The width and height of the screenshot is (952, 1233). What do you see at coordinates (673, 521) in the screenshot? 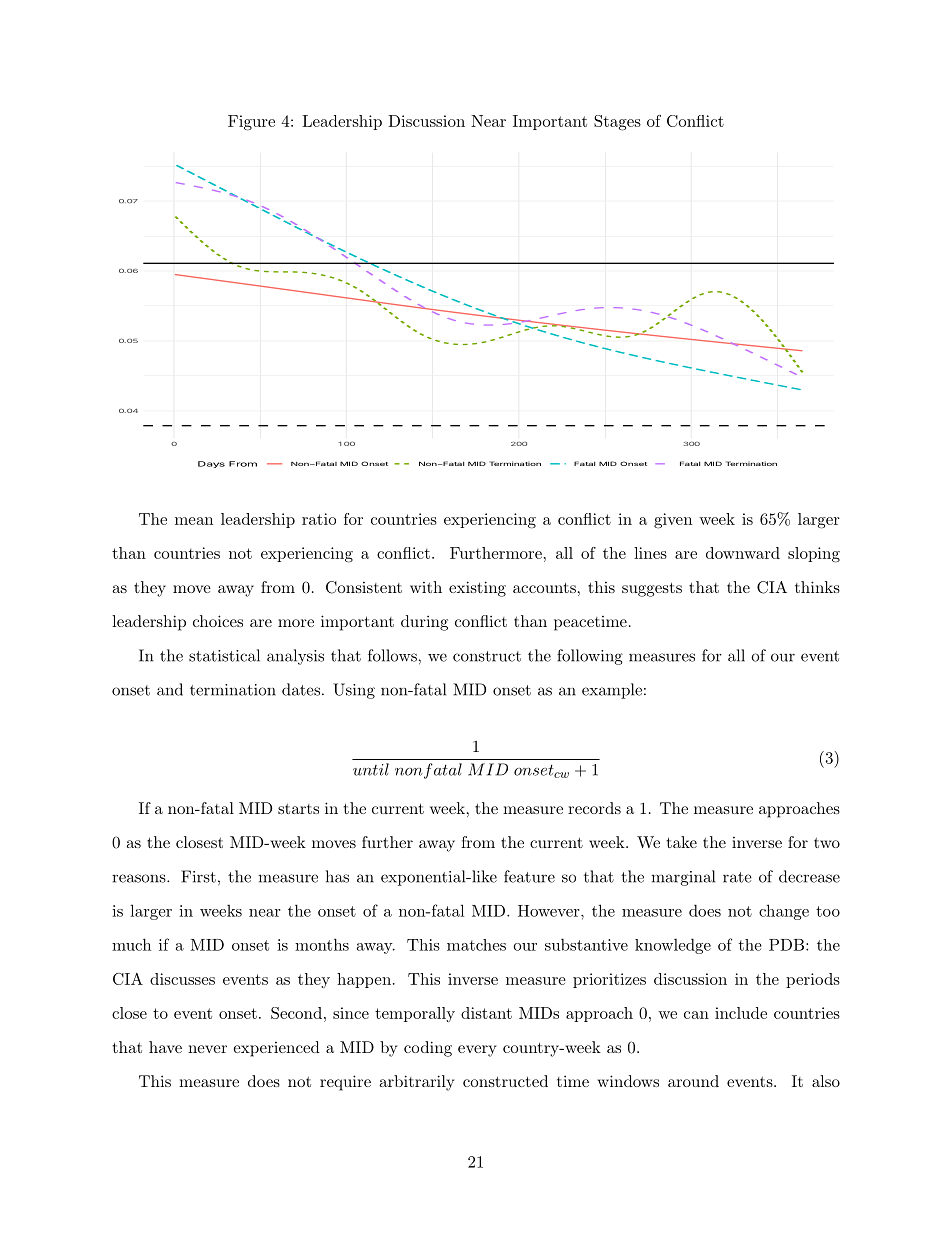
I see `given` at bounding box center [673, 521].
